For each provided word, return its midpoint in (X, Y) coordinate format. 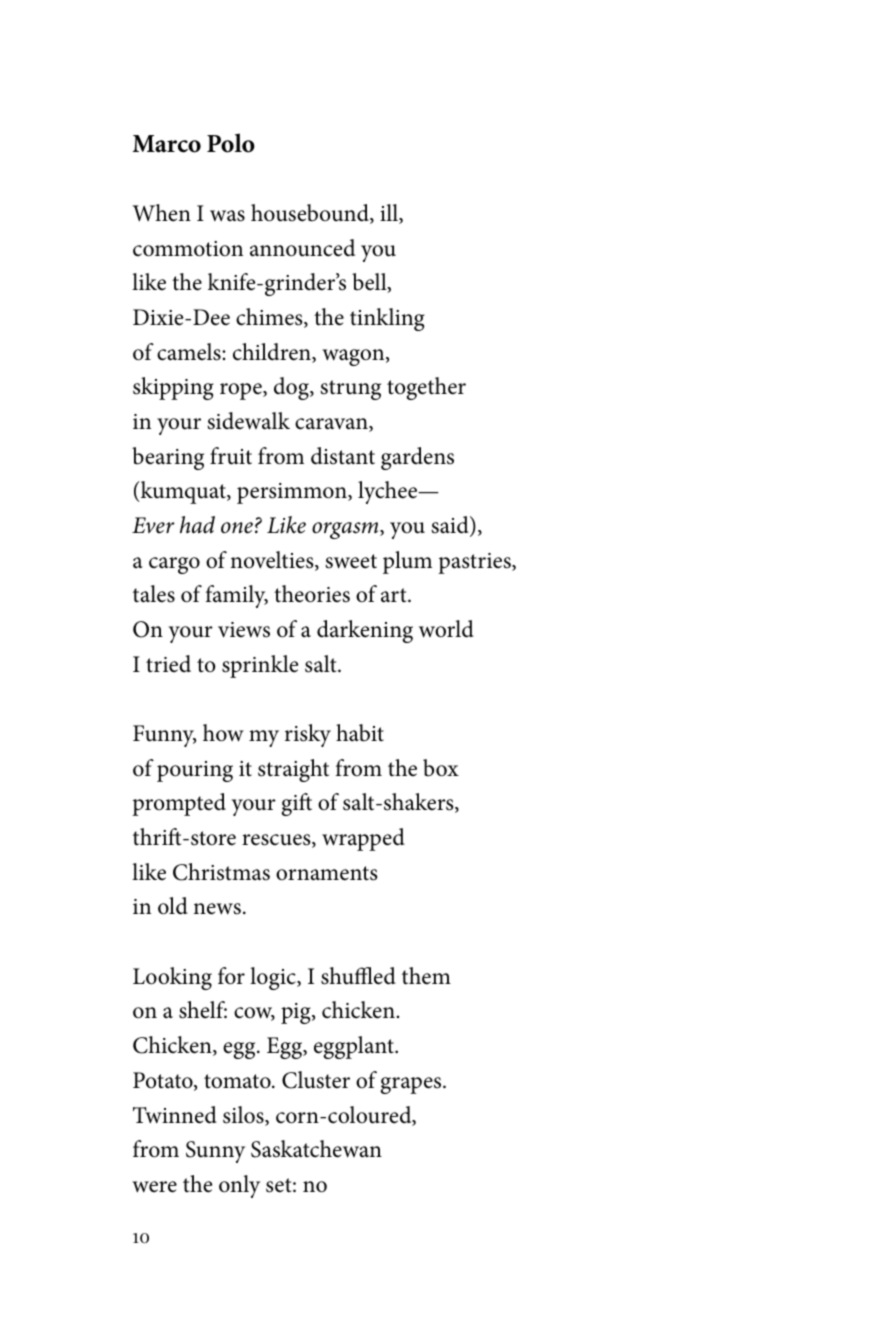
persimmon (293, 493)
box (441, 768)
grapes (412, 1085)
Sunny (215, 1152)
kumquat (184, 492)
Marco (167, 144)
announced (302, 248)
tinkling (387, 319)
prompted (179, 804)
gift (296, 804)
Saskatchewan (316, 1149)
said (451, 526)
